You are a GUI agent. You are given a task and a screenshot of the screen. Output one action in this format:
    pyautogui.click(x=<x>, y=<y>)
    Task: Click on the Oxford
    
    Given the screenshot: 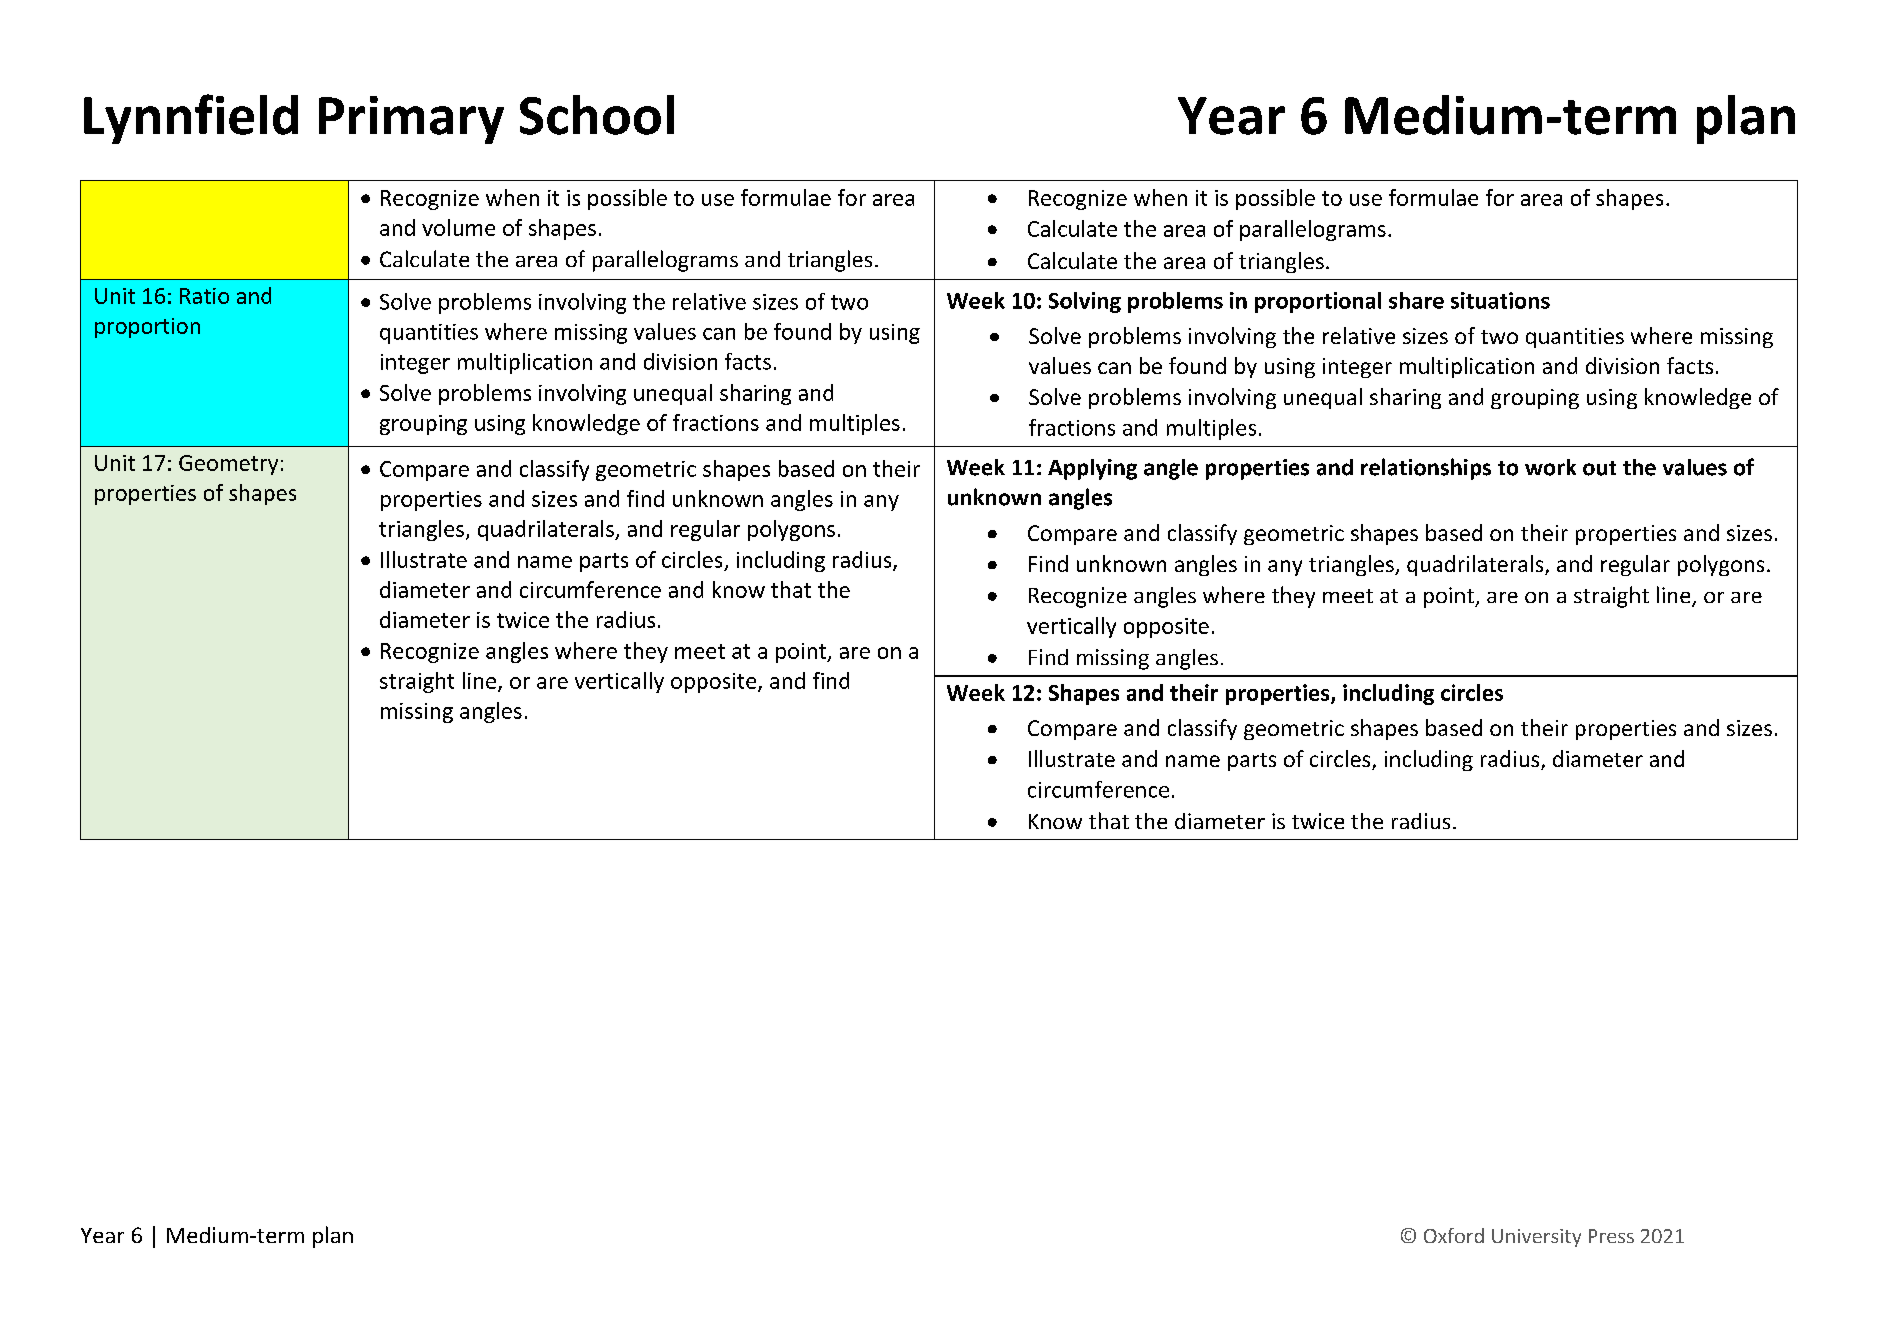 What is the action you would take?
    pyautogui.click(x=1454, y=1235)
